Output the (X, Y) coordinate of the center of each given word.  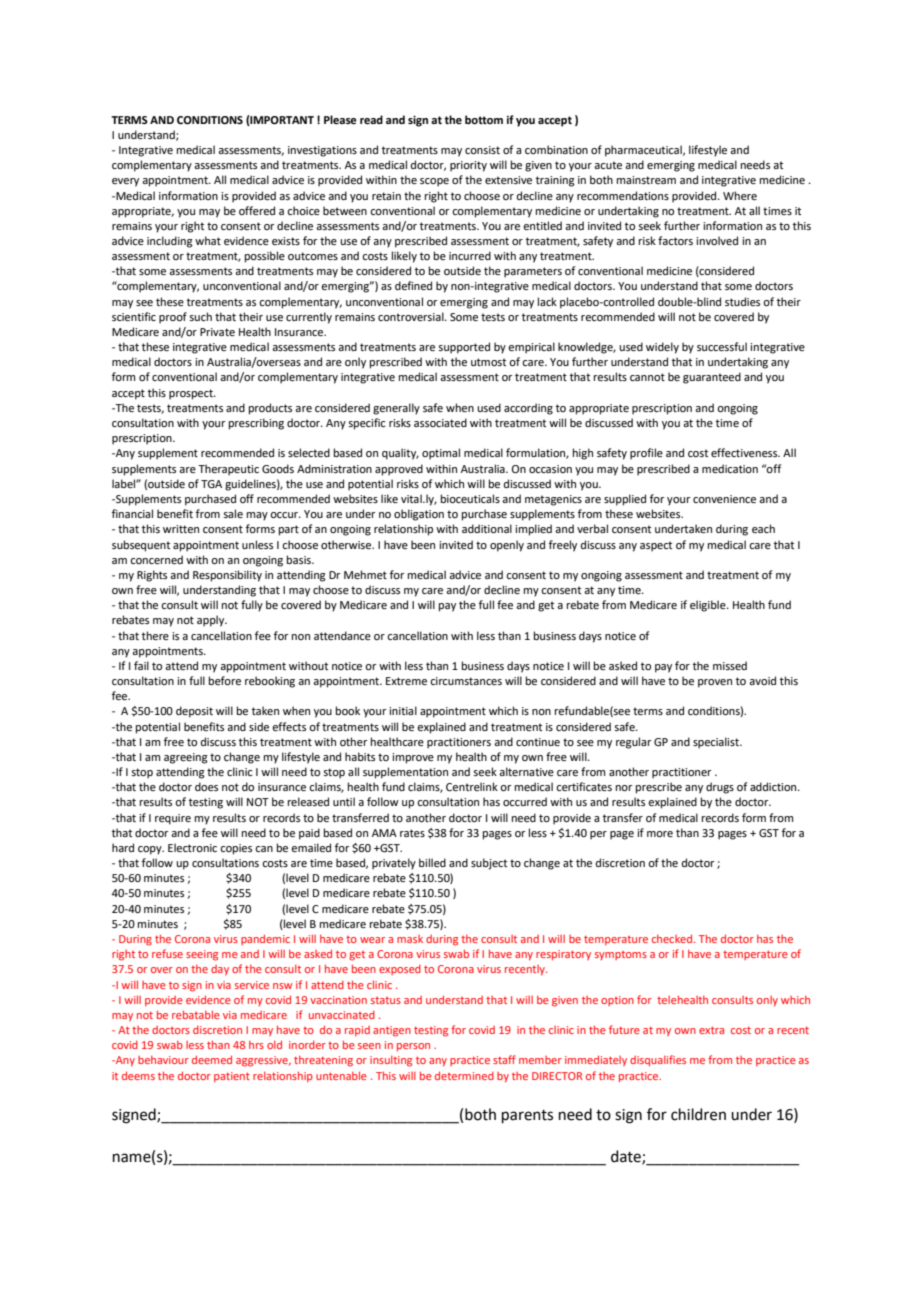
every (125, 182)
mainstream (646, 180)
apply (212, 621)
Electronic (192, 847)
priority (468, 166)
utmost (488, 362)
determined (464, 1075)
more (660, 834)
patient (232, 1077)
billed (432, 862)
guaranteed (712, 378)
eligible (709, 606)
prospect (192, 394)
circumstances (466, 681)
